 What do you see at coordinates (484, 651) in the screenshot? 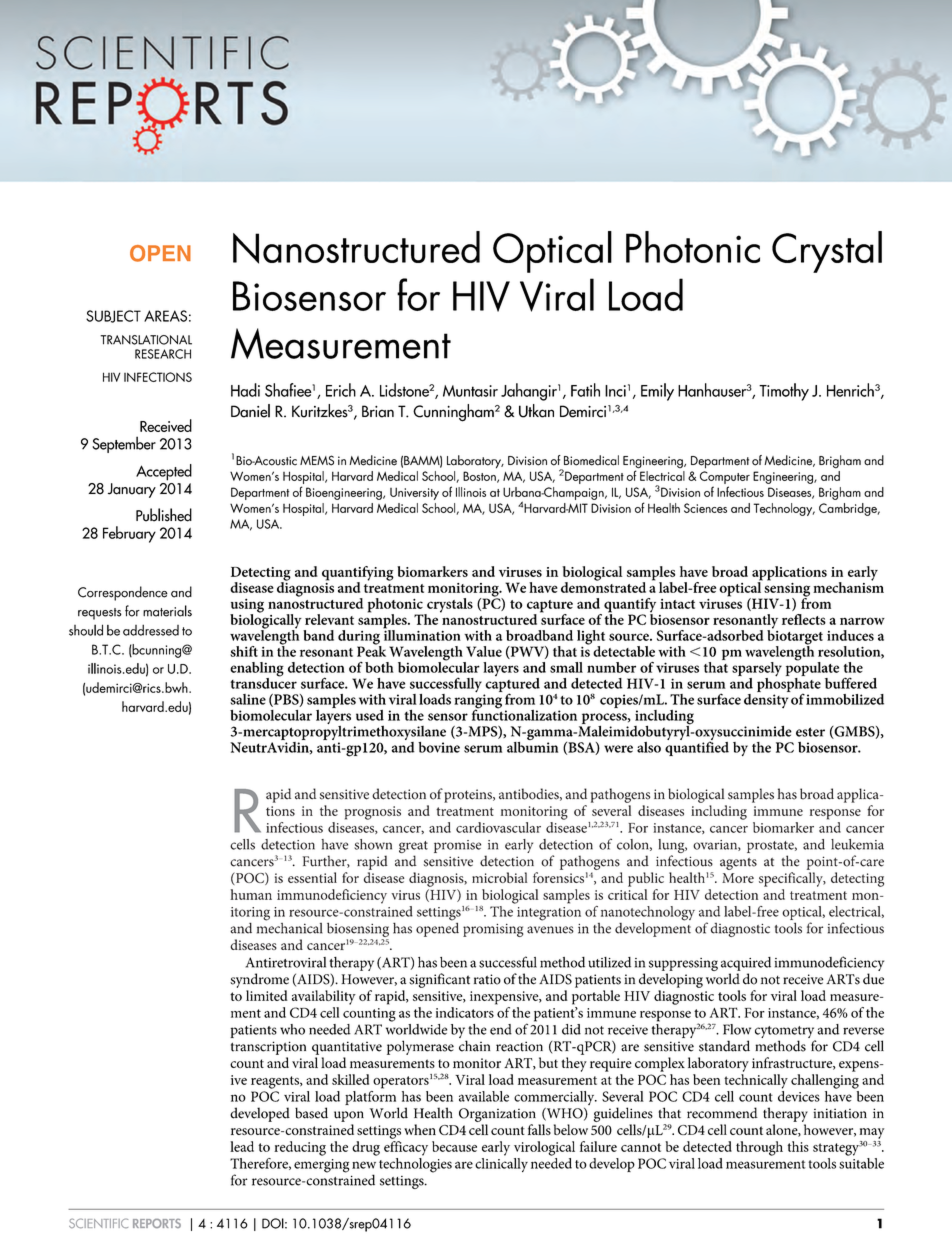
I see `Value` at bounding box center [484, 651].
